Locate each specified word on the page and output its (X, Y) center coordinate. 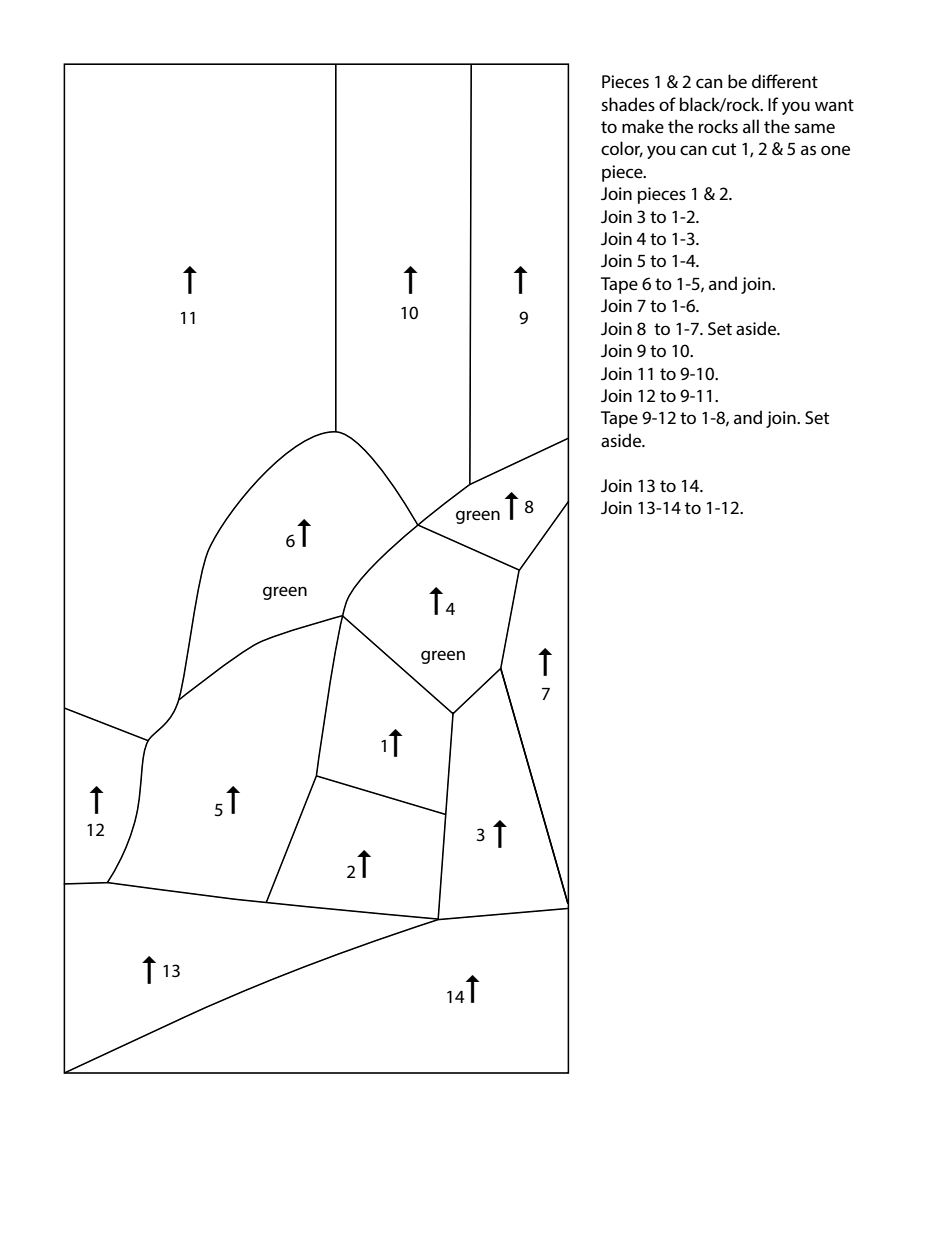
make (643, 126)
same (814, 128)
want (834, 105)
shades (628, 104)
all (751, 126)
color (622, 149)
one (835, 150)
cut (724, 149)
